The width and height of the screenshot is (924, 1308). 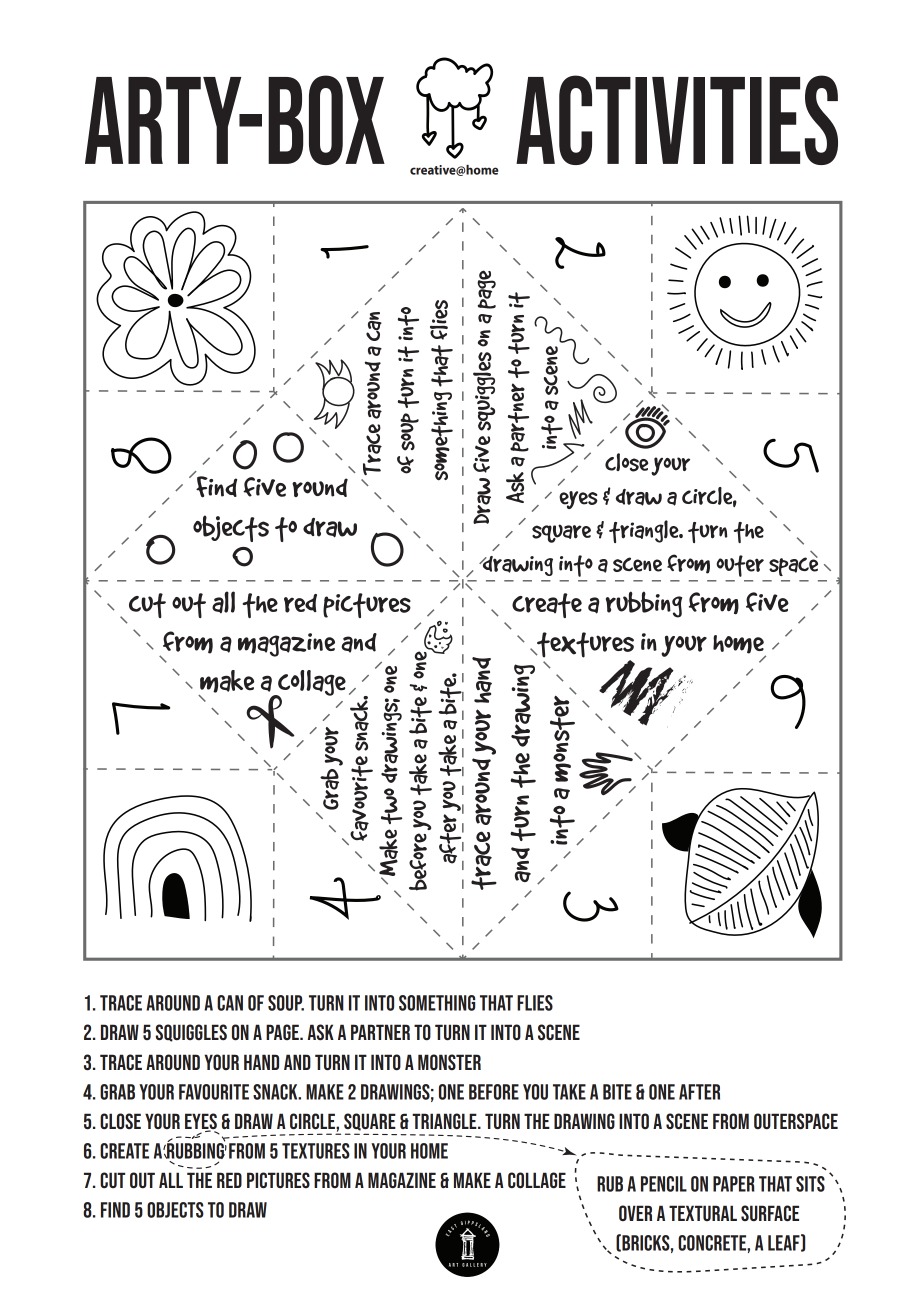 I want to click on surface, so click(x=770, y=1213).
